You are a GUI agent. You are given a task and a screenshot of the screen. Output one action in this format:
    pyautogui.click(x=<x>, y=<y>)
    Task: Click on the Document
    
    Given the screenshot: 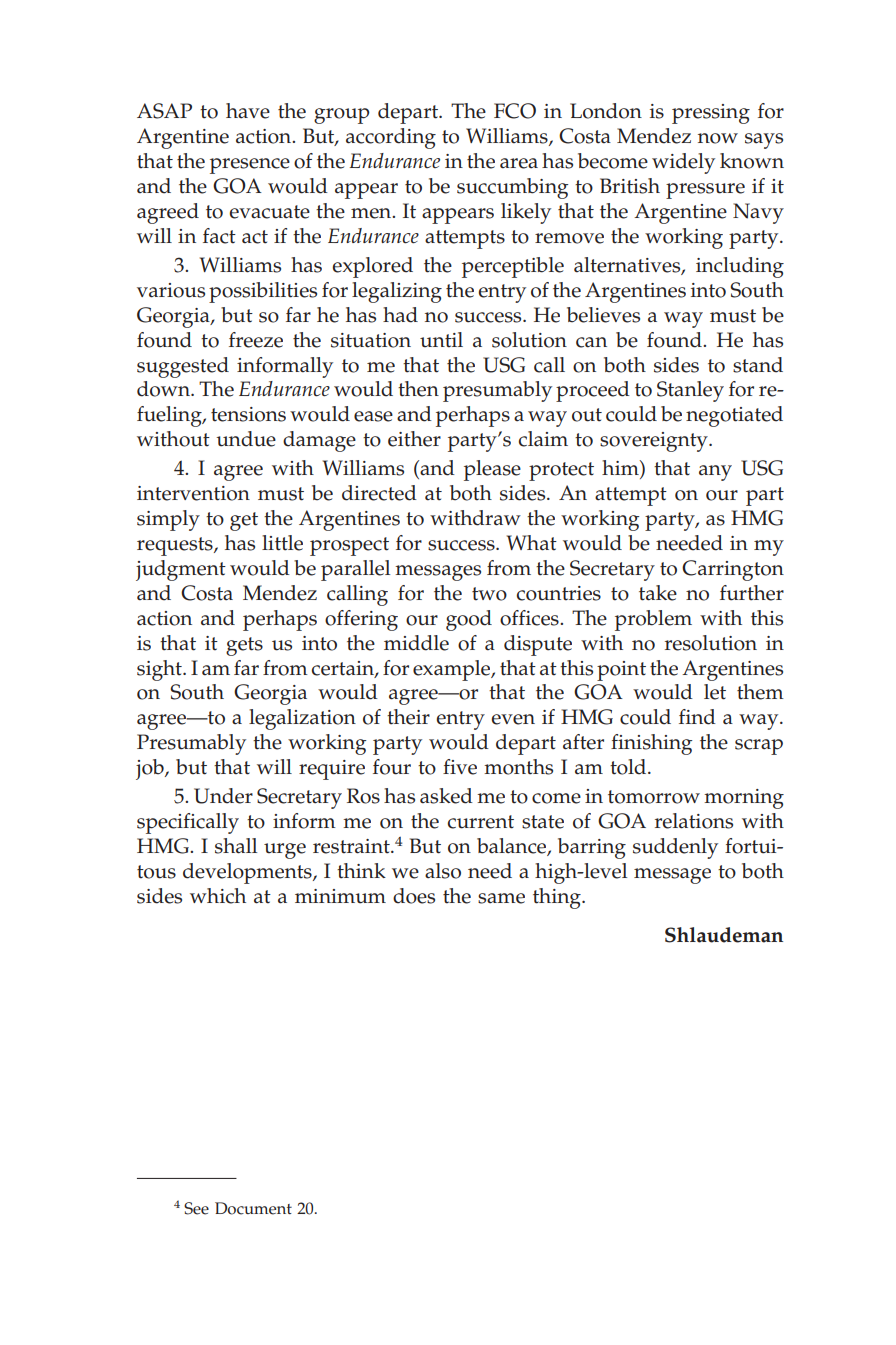 What is the action you would take?
    pyautogui.click(x=253, y=1208)
